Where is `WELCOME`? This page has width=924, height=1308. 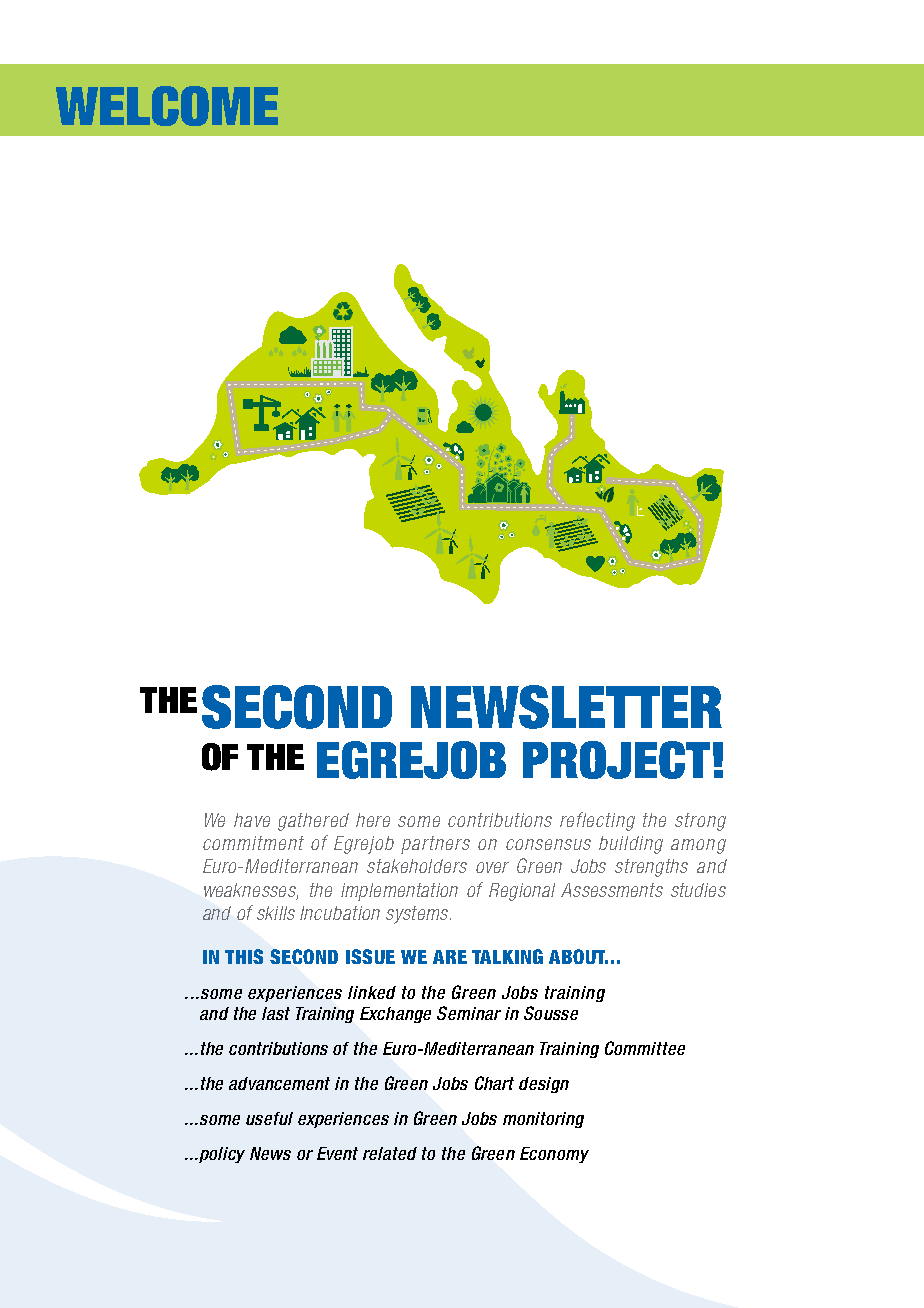 WELCOME is located at coordinates (167, 106).
